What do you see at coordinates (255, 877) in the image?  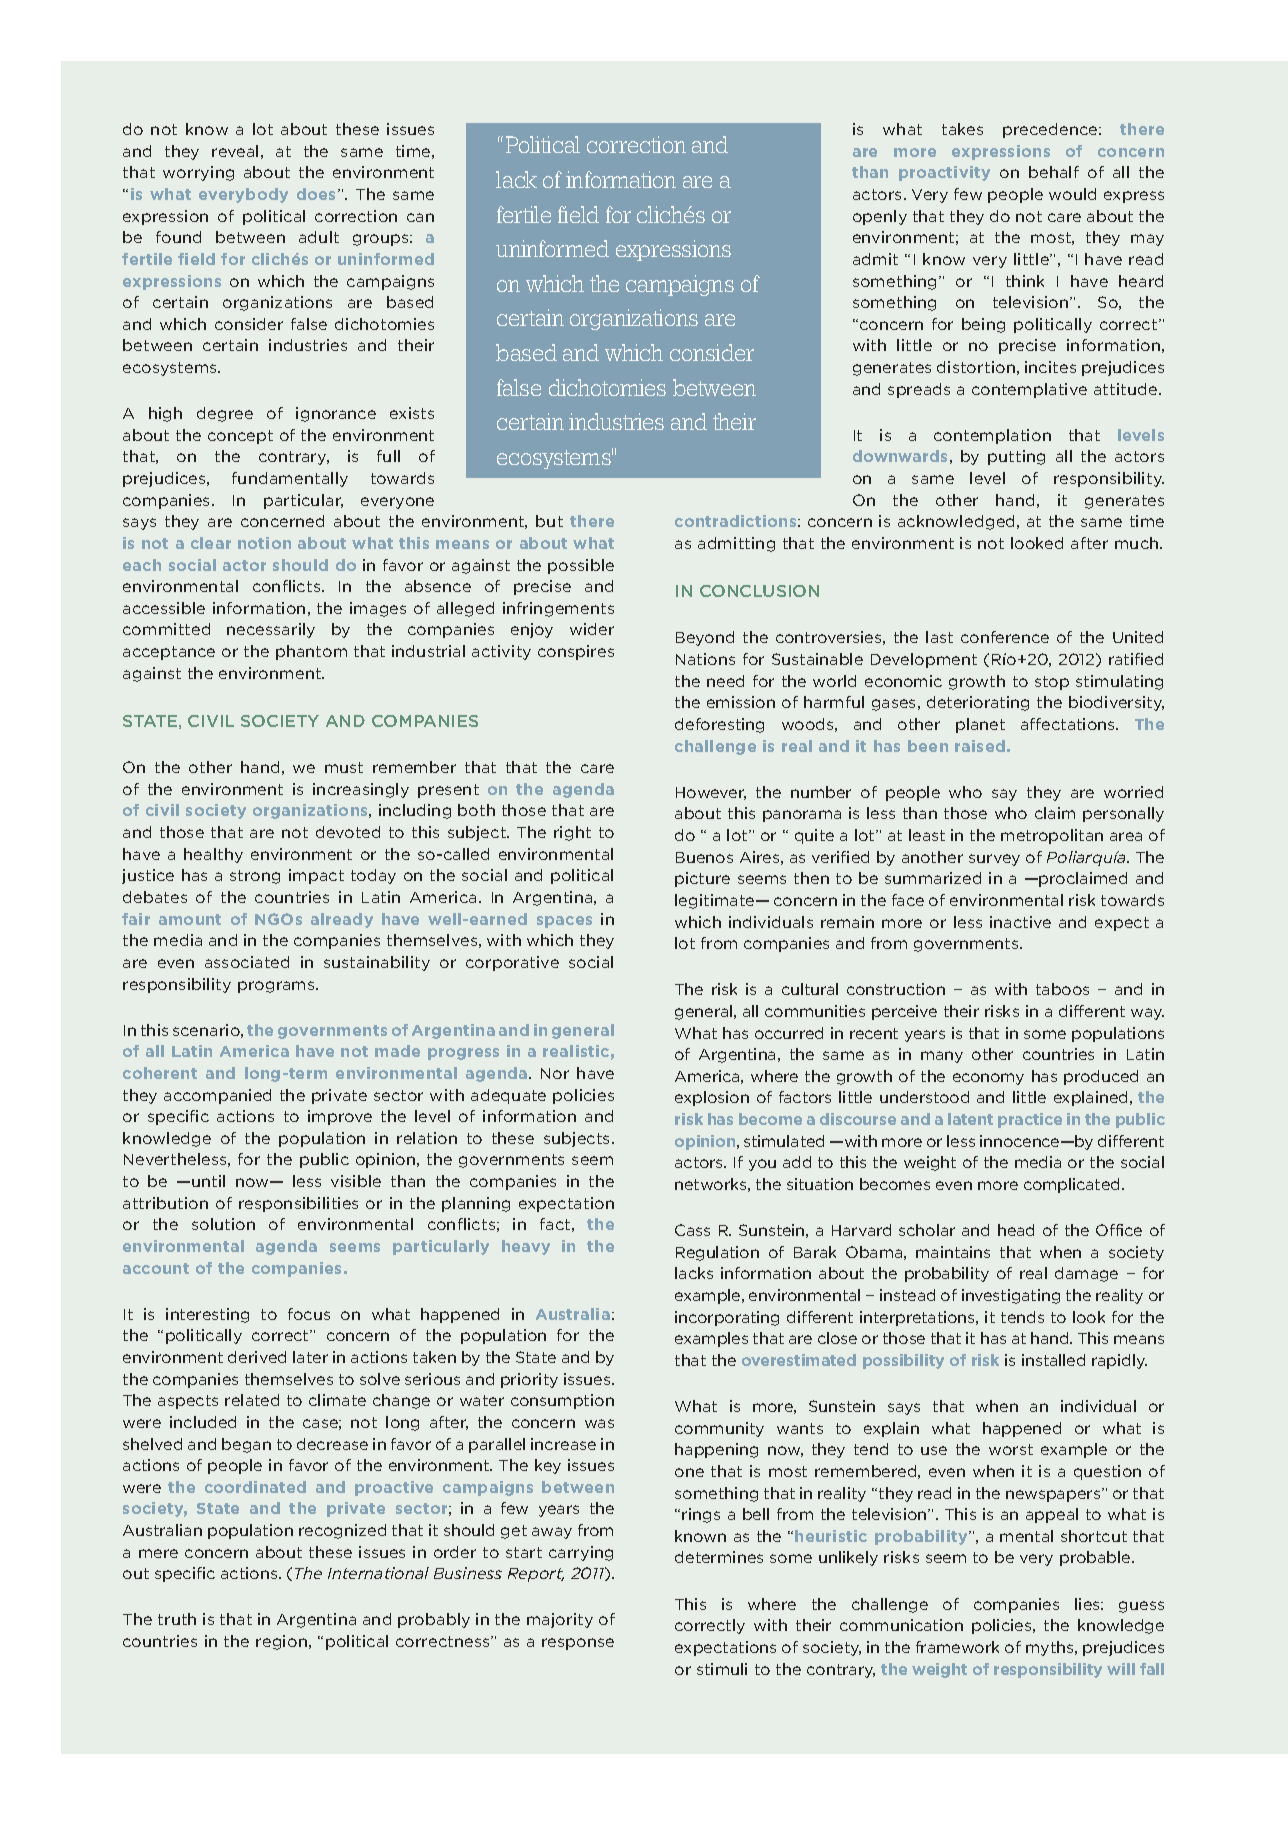 I see `strong` at bounding box center [255, 877].
